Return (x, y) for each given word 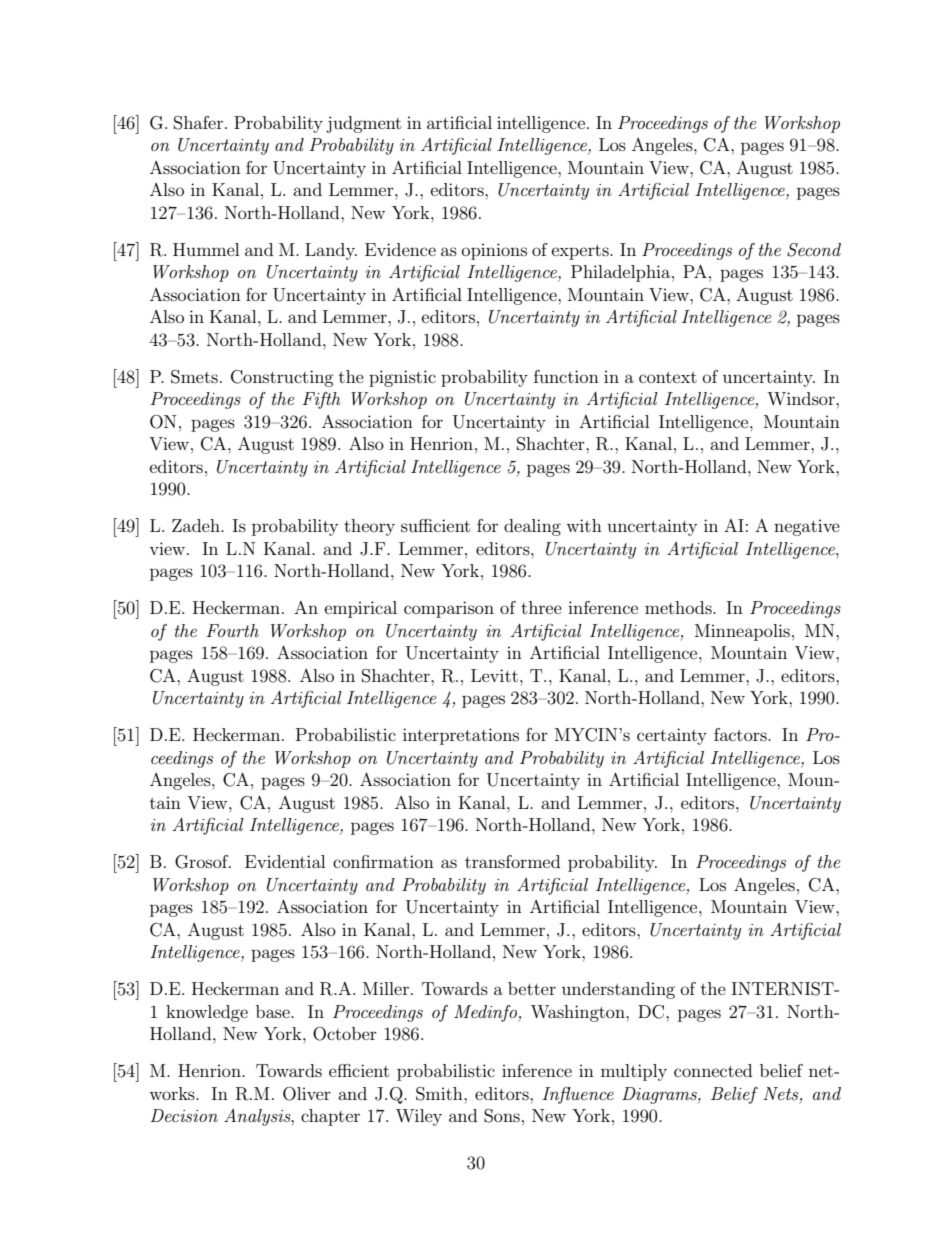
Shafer (198, 123)
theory (369, 527)
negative (807, 527)
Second (814, 250)
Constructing (282, 378)
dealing (532, 527)
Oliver (307, 1094)
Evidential (285, 861)
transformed (513, 861)
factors (741, 734)
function (566, 376)
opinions (494, 251)
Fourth (232, 630)
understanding (618, 990)
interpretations (461, 736)
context (668, 377)
